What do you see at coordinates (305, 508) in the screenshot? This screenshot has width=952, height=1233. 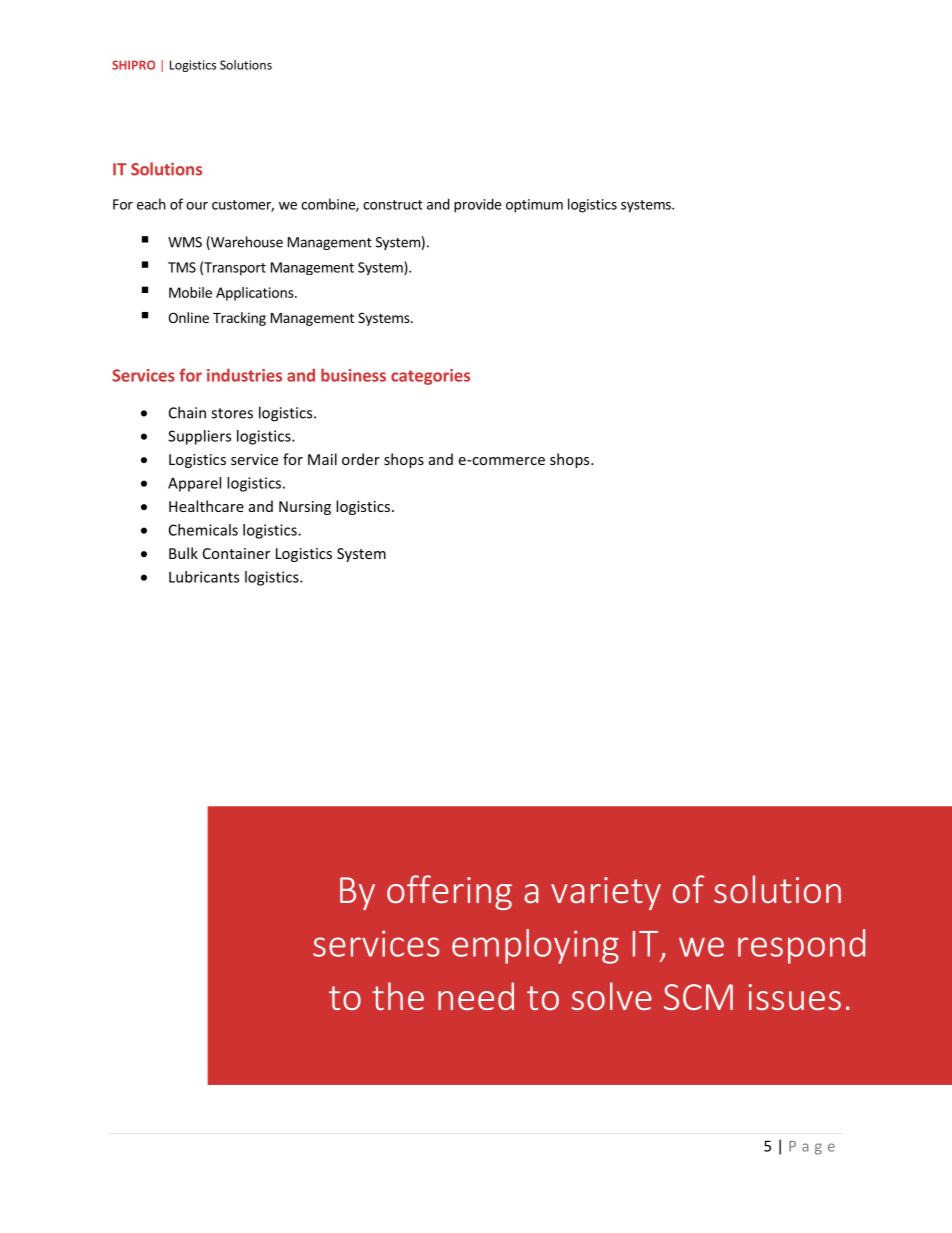 I see `Nursing` at bounding box center [305, 508].
